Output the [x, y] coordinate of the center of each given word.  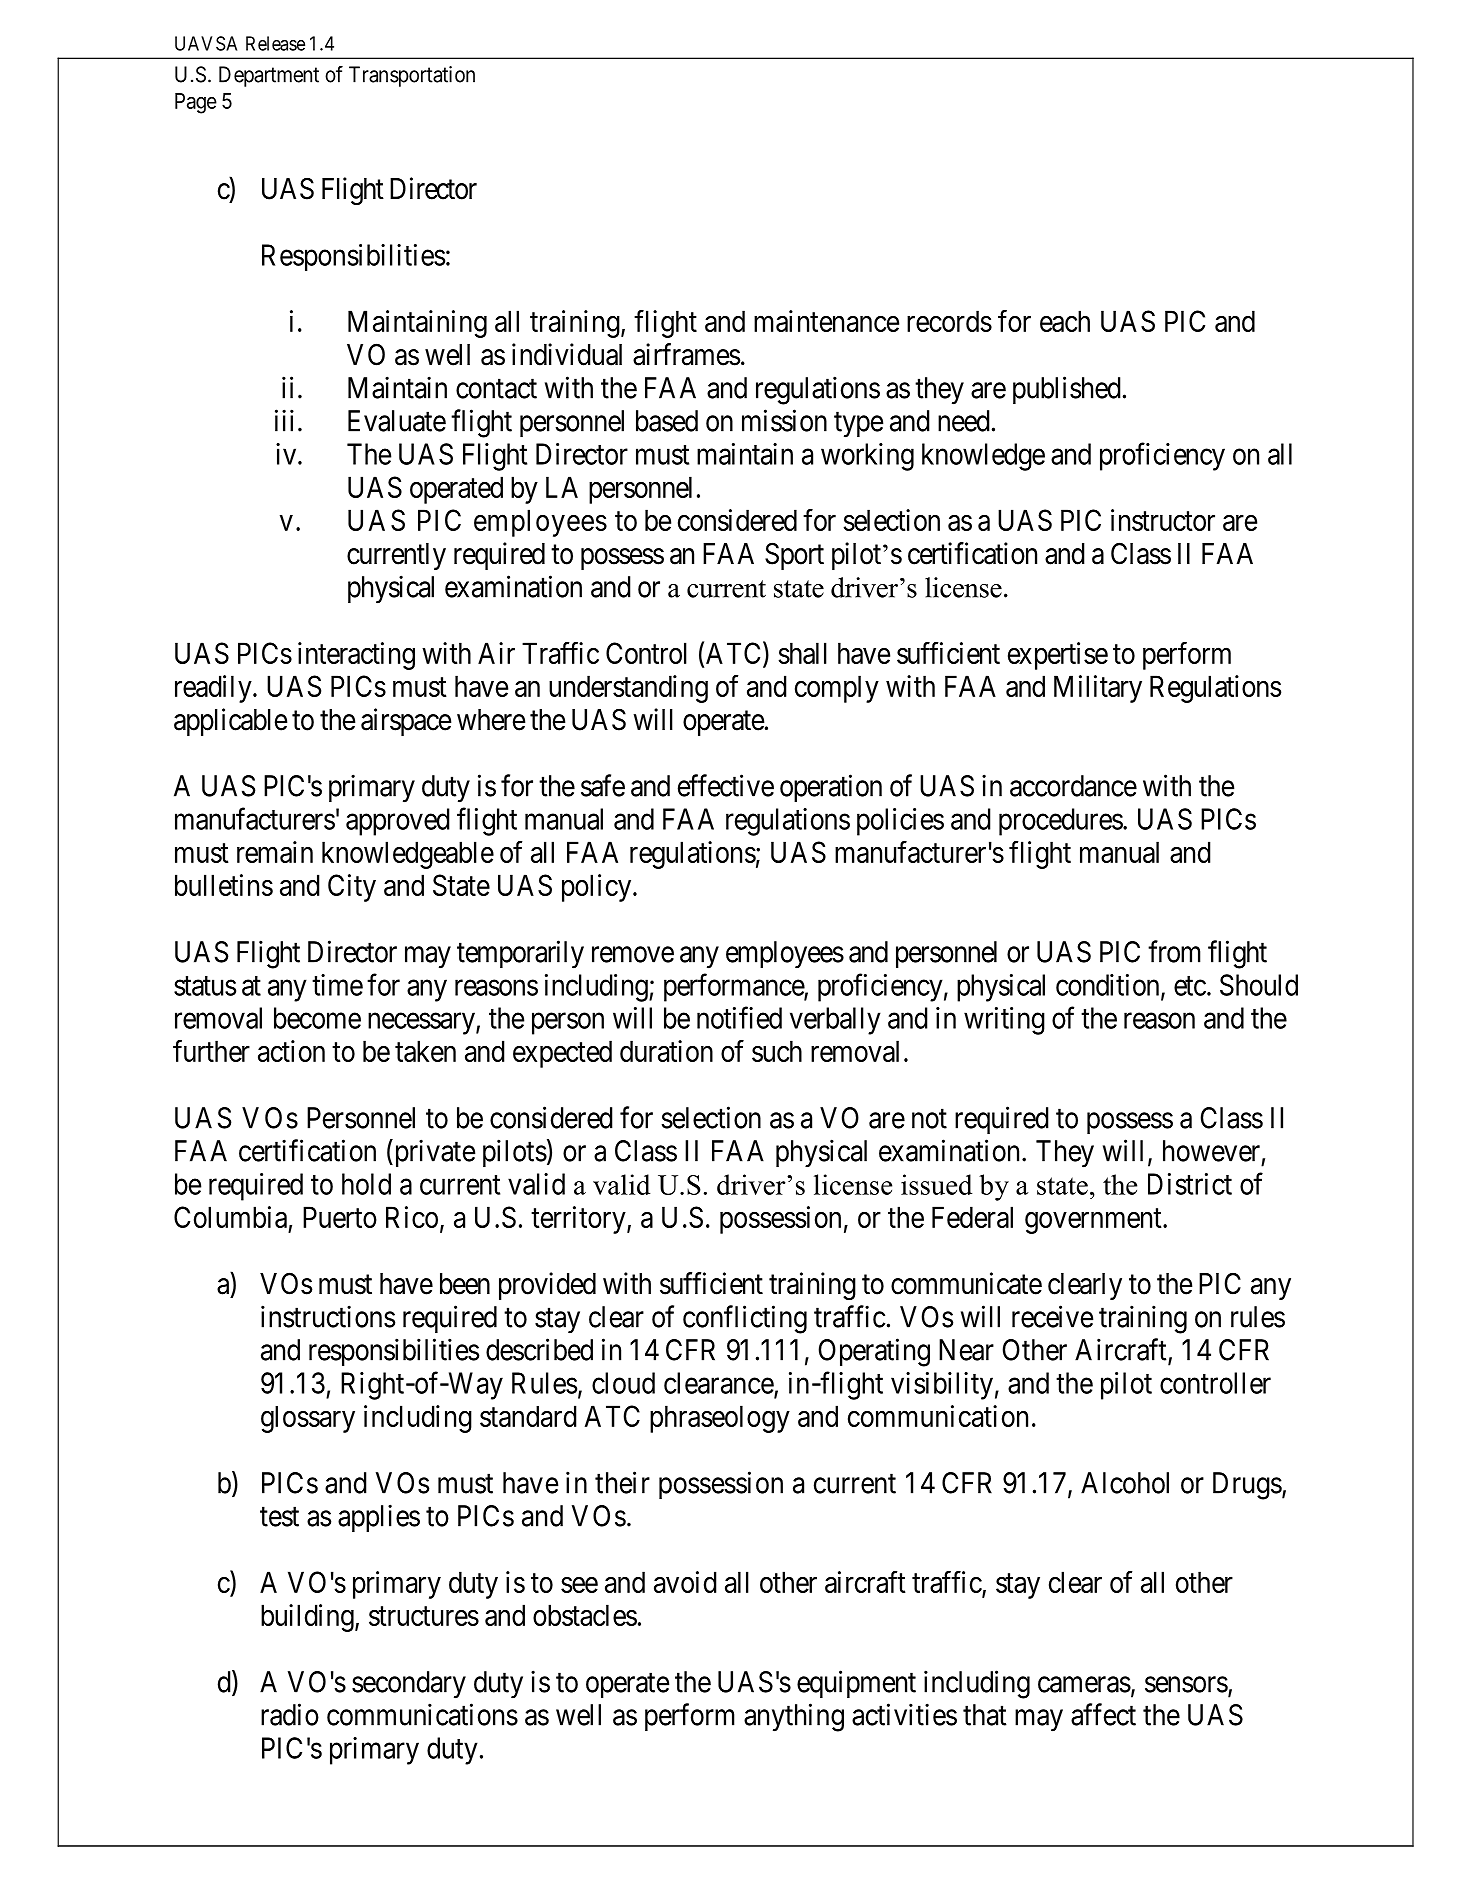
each [1065, 321]
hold [366, 1184]
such [777, 1051]
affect [1103, 1714]
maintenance [826, 321]
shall [802, 653]
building [308, 1618]
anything [794, 1717]
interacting [356, 656]
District [1190, 1184]
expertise [1058, 656]
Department [269, 76]
